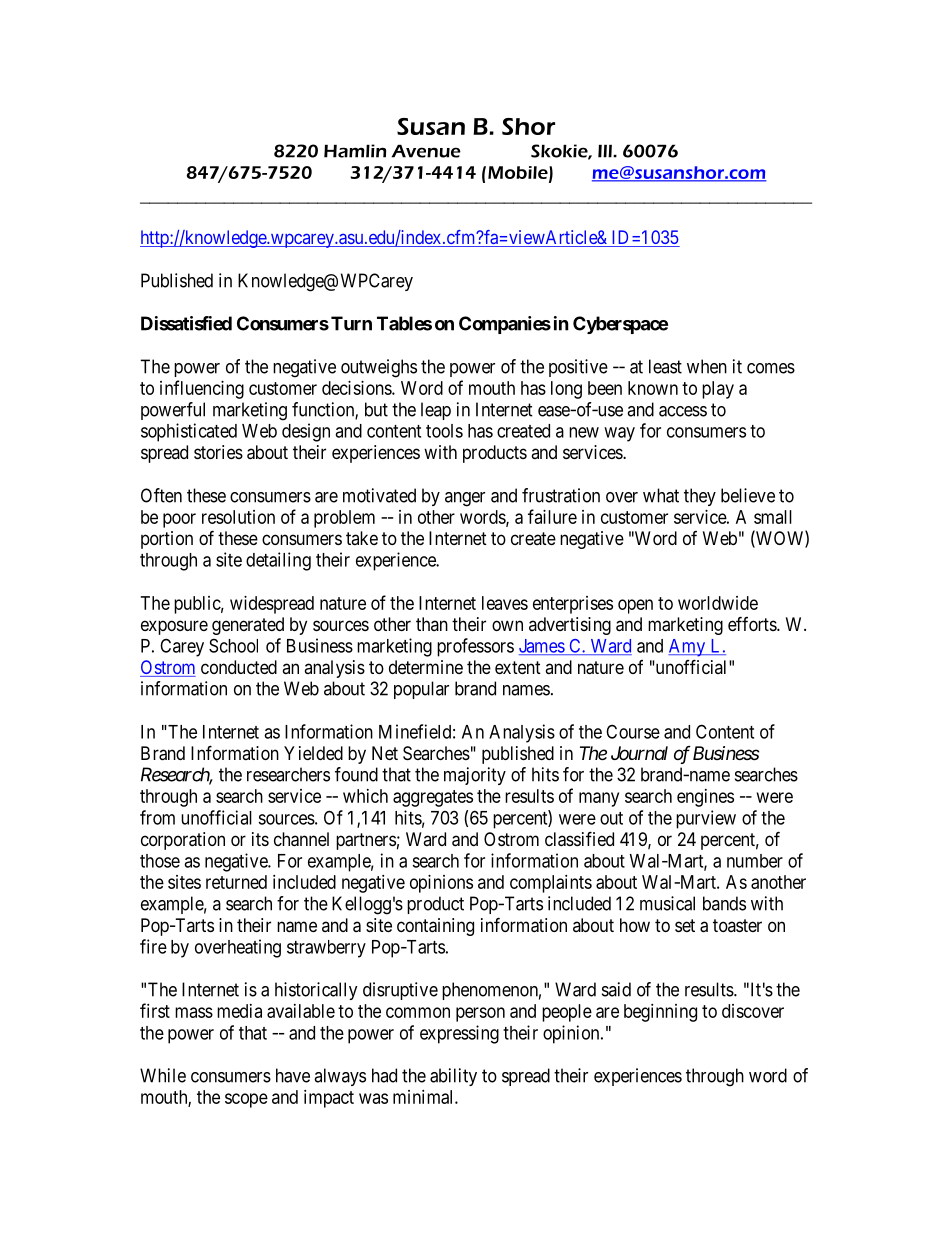 The height and width of the page is (1233, 952). What do you see at coordinates (453, 1077) in the page?
I see `ability` at bounding box center [453, 1077].
